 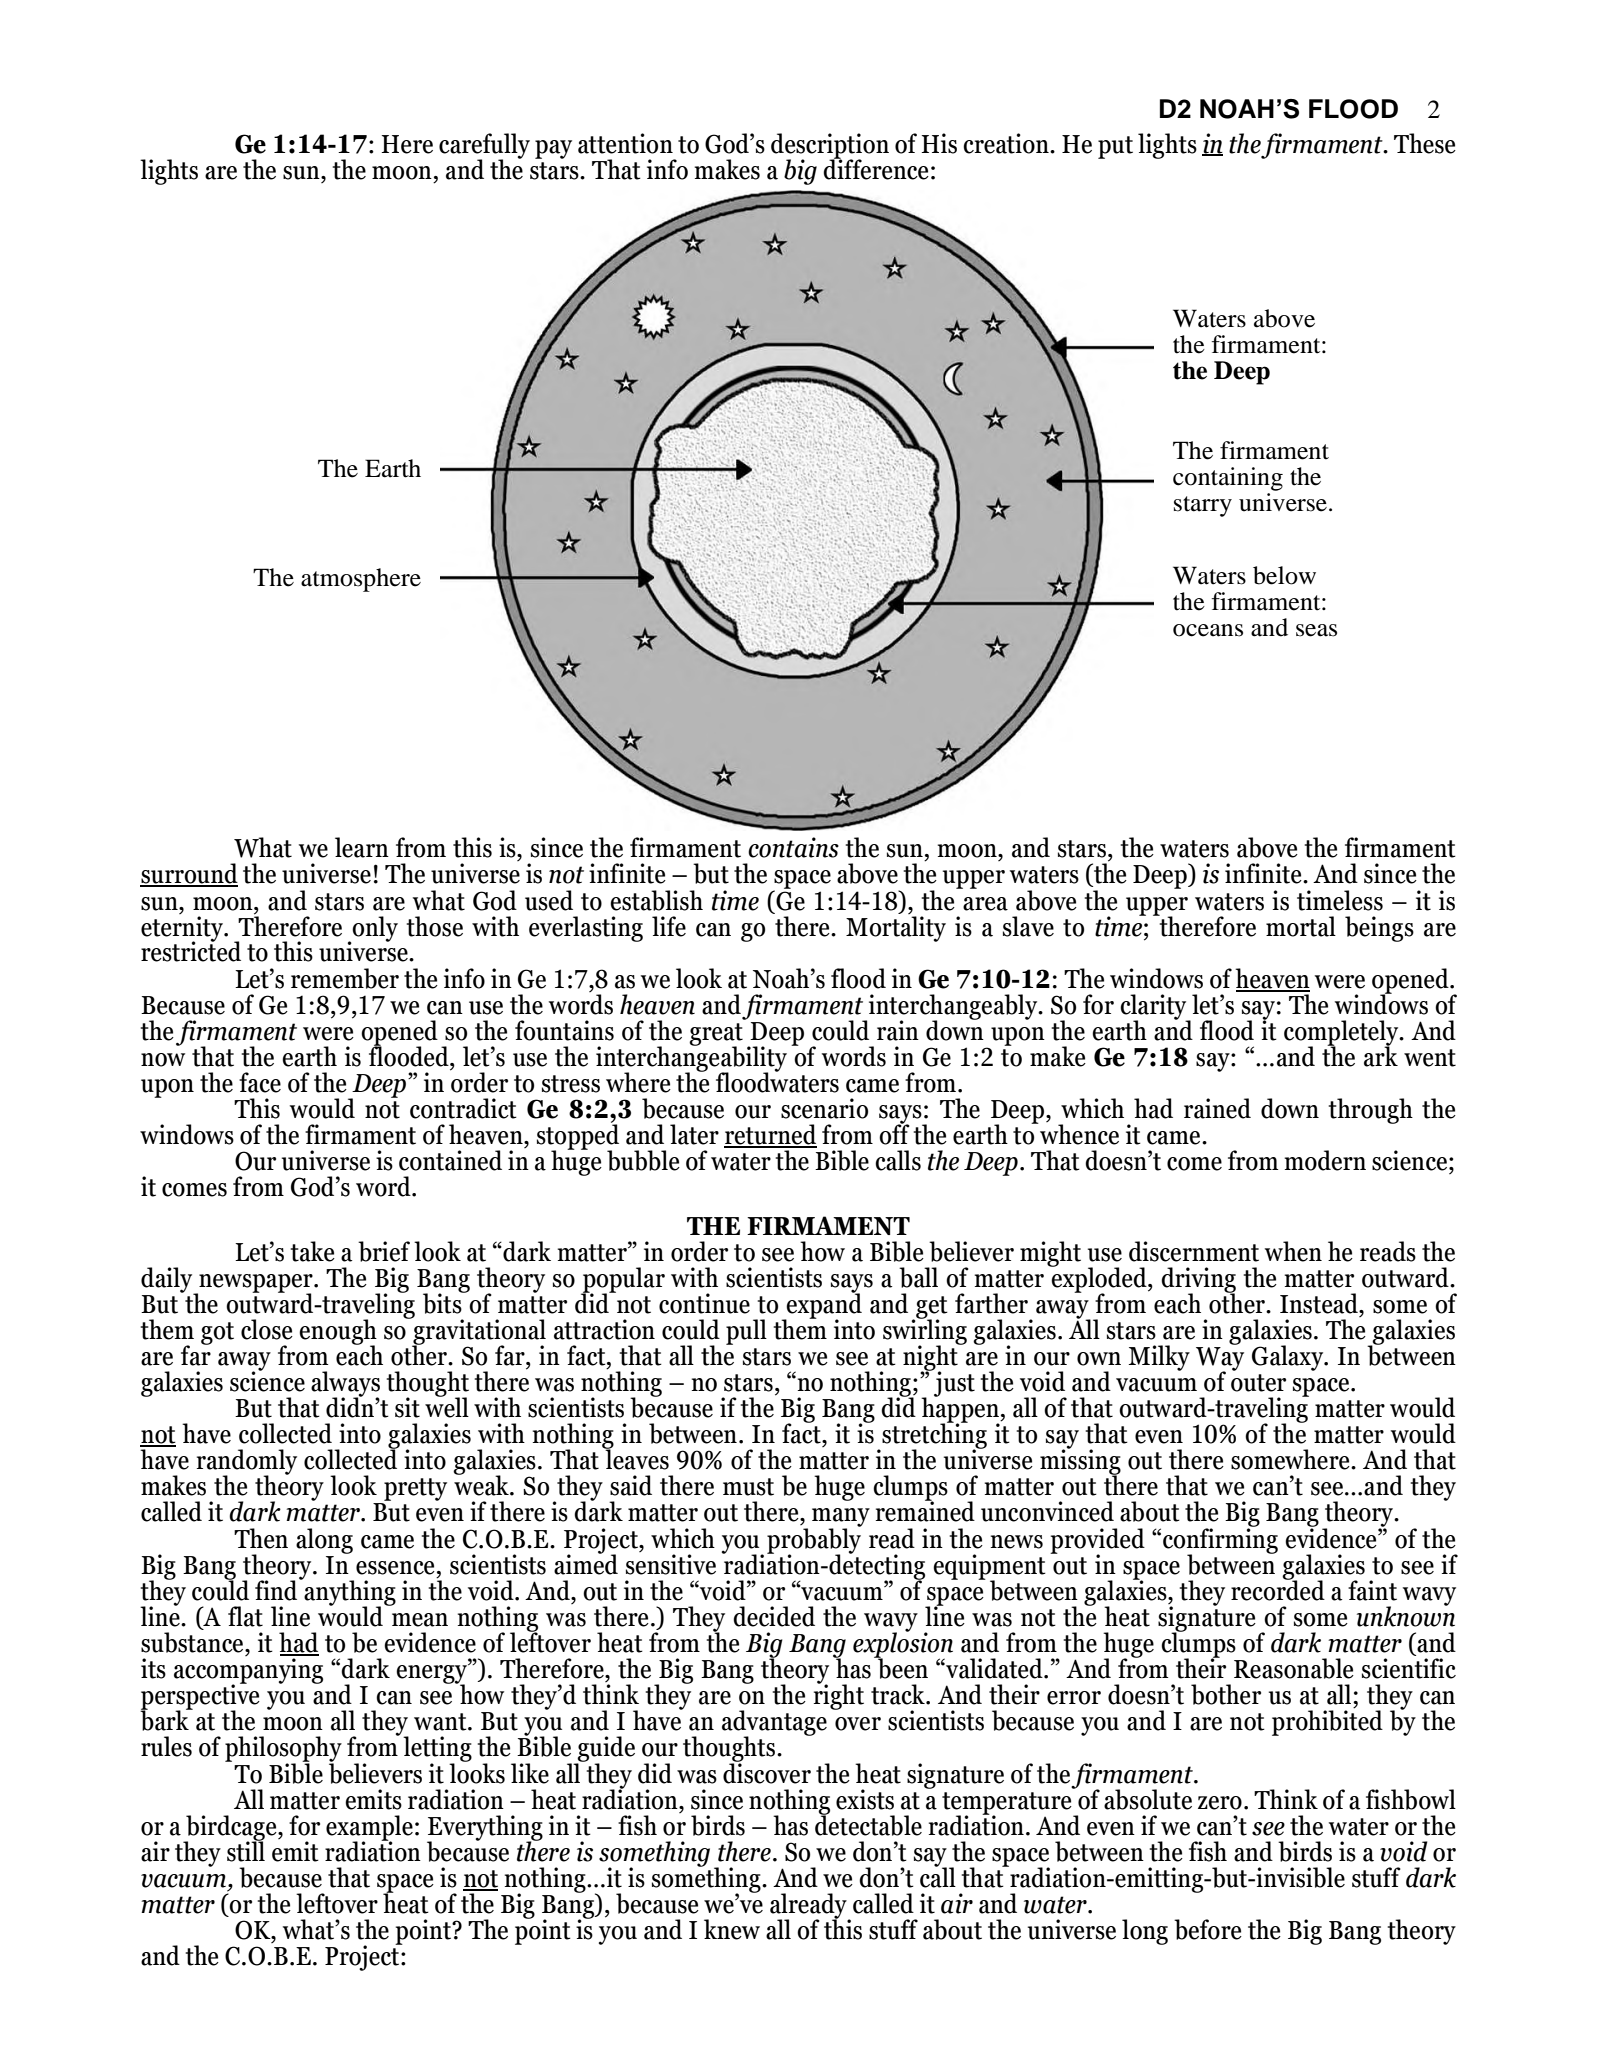 What do you see at coordinates (362, 847) in the screenshot?
I see `learn` at bounding box center [362, 847].
